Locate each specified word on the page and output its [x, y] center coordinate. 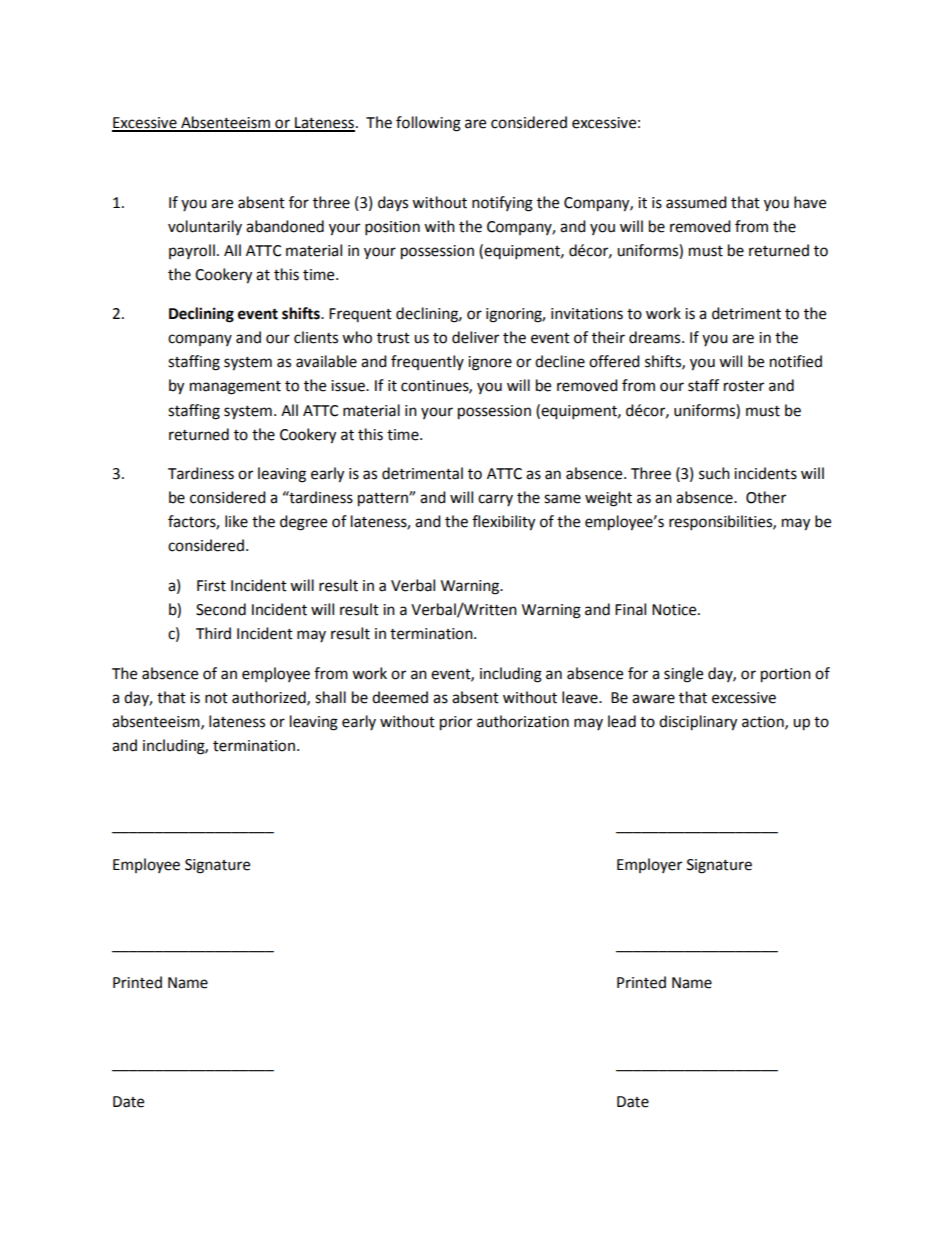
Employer [649, 865]
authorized [270, 698]
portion [786, 675]
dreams [656, 337]
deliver [475, 337]
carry [495, 500]
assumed [696, 202]
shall [330, 697]
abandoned [285, 226]
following [428, 124]
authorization [523, 721]
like [236, 521]
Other [766, 497]
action [764, 722]
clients [316, 337]
